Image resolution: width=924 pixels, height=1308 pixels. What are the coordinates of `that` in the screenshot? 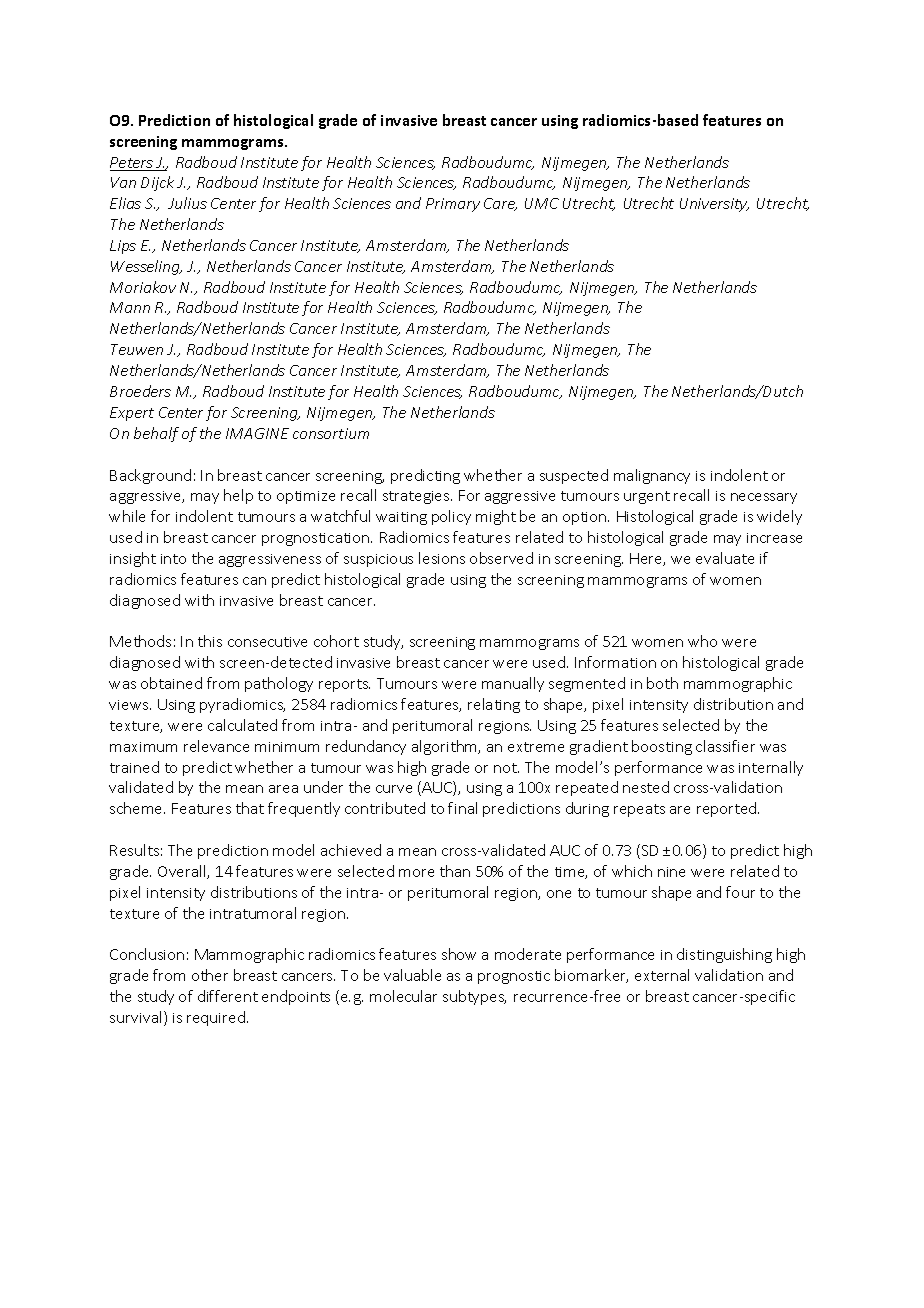 It's located at (250, 808).
